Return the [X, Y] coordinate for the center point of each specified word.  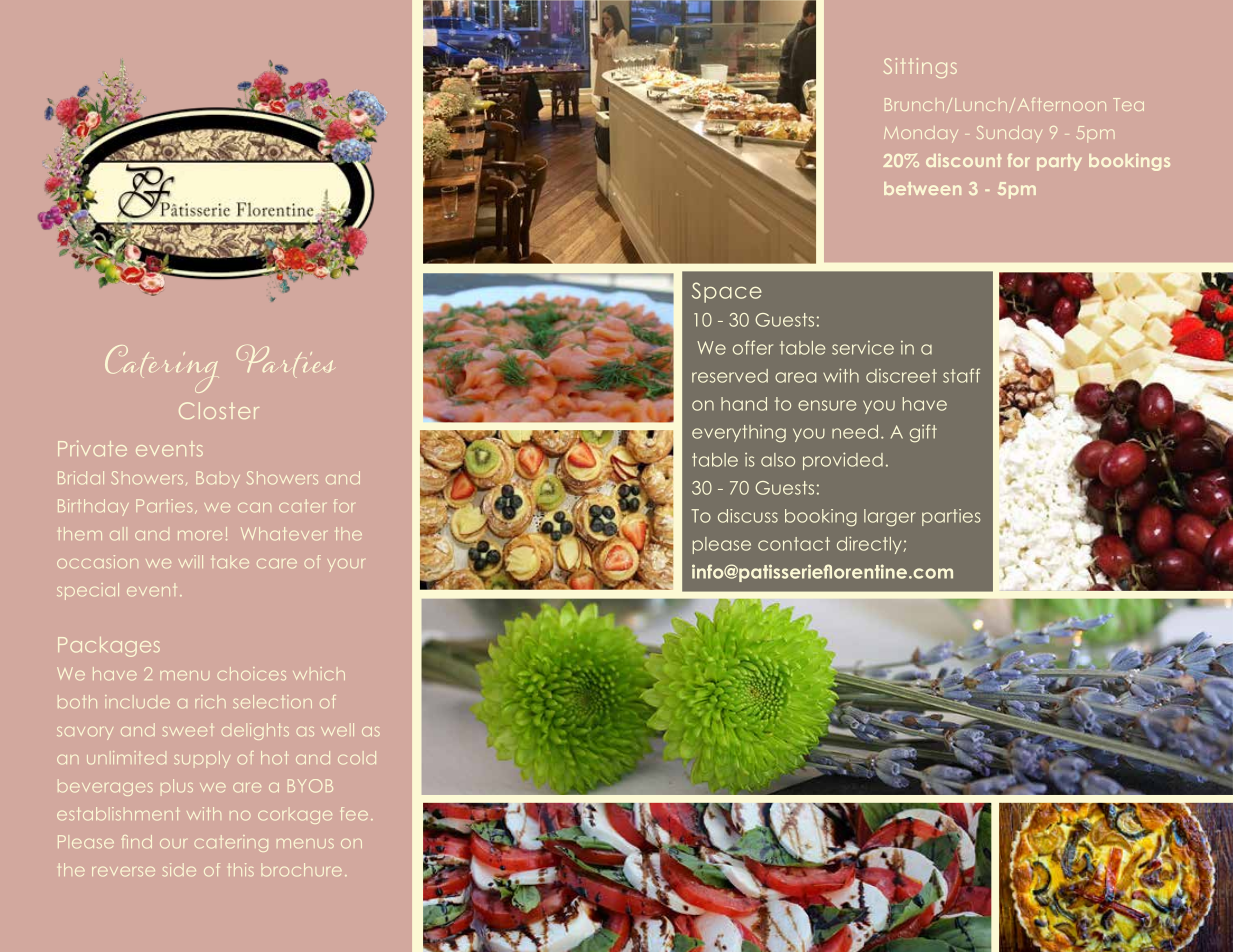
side [179, 869]
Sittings [920, 68]
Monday [921, 134]
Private [92, 448]
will [191, 561]
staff [961, 375]
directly [869, 545]
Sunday [1009, 134]
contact [794, 544]
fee [354, 813]
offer [753, 347]
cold [357, 757]
